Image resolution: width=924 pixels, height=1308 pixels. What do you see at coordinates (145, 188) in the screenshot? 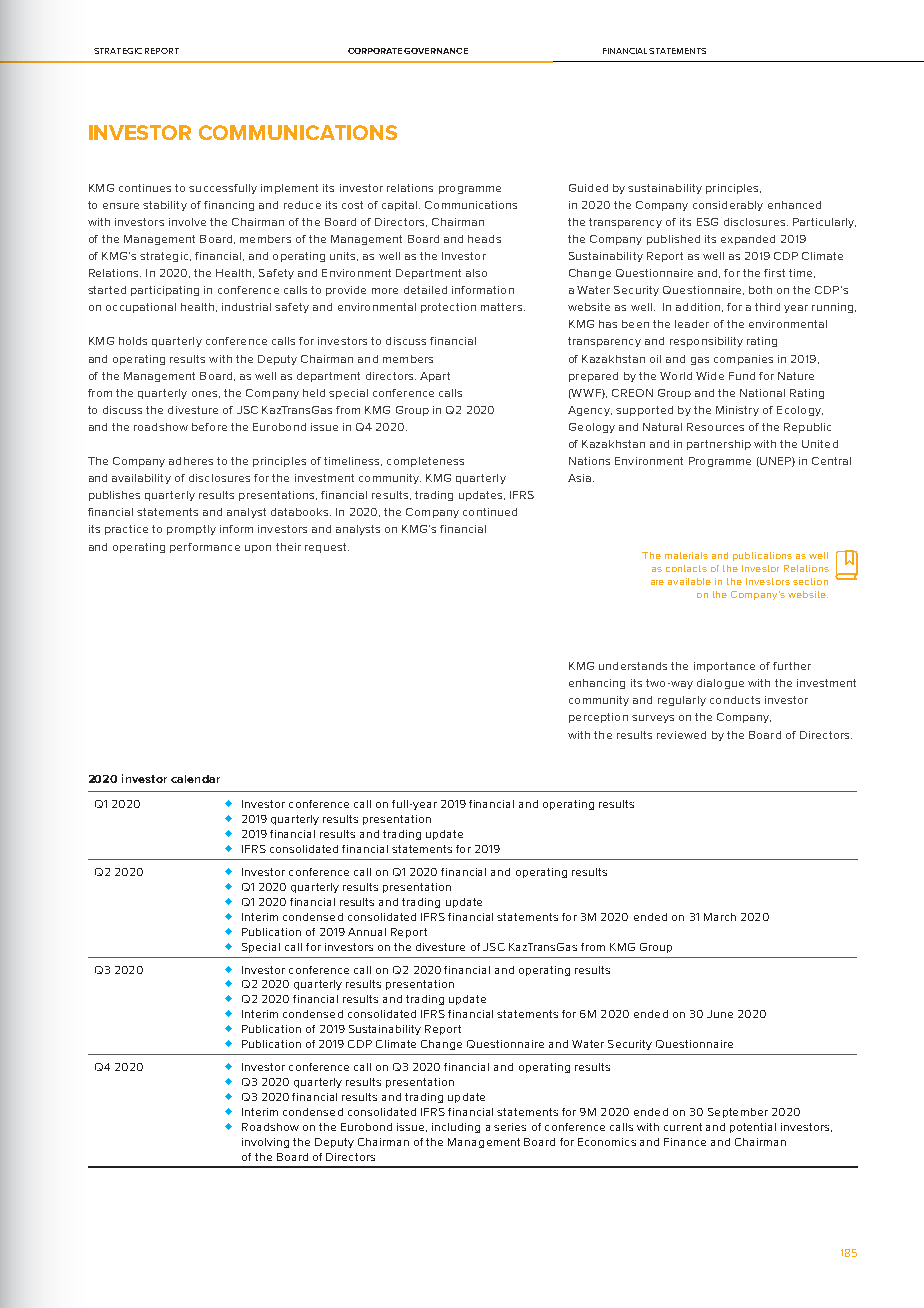
I see `continues` at bounding box center [145, 188].
